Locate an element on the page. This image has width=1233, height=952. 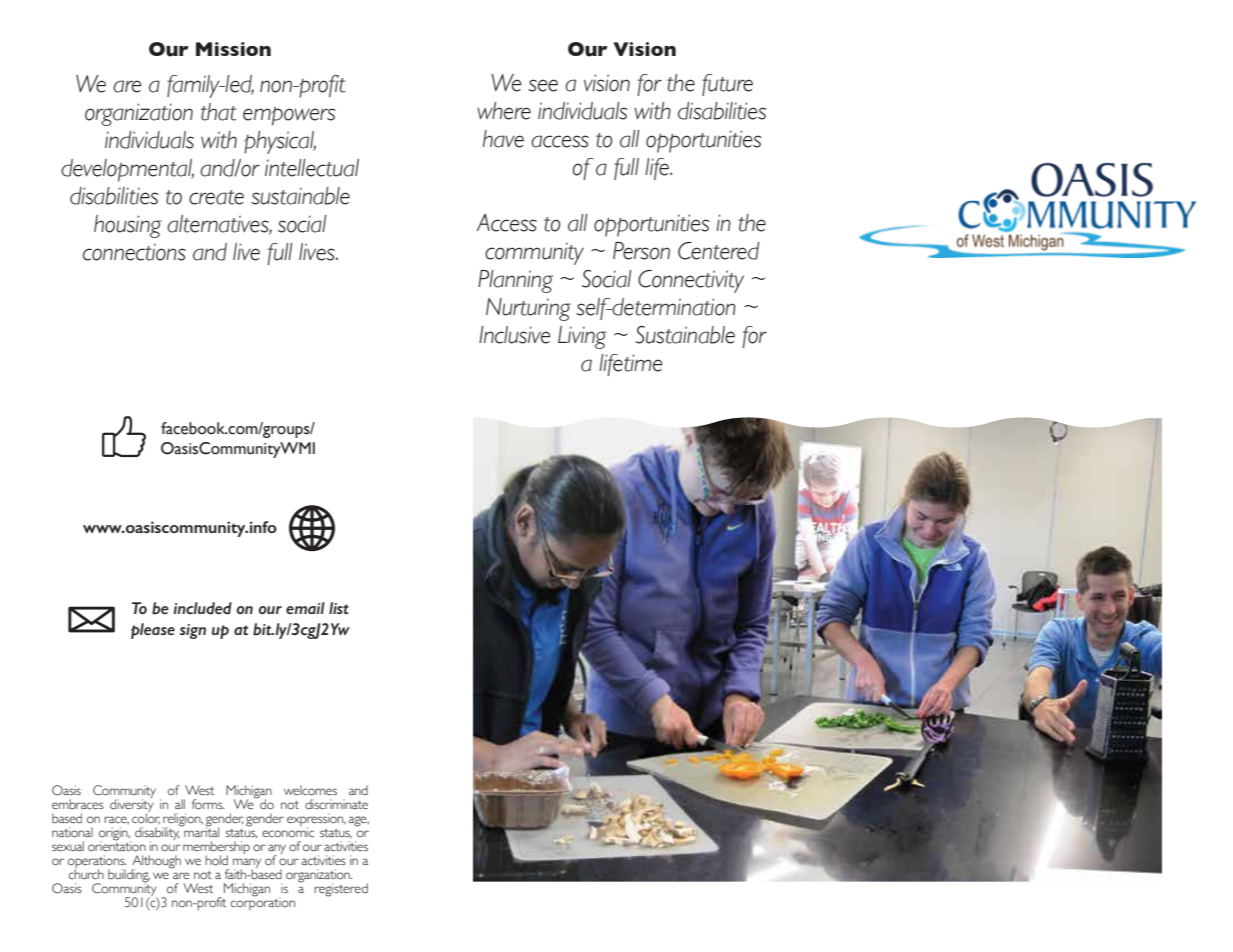
future is located at coordinates (727, 85).
